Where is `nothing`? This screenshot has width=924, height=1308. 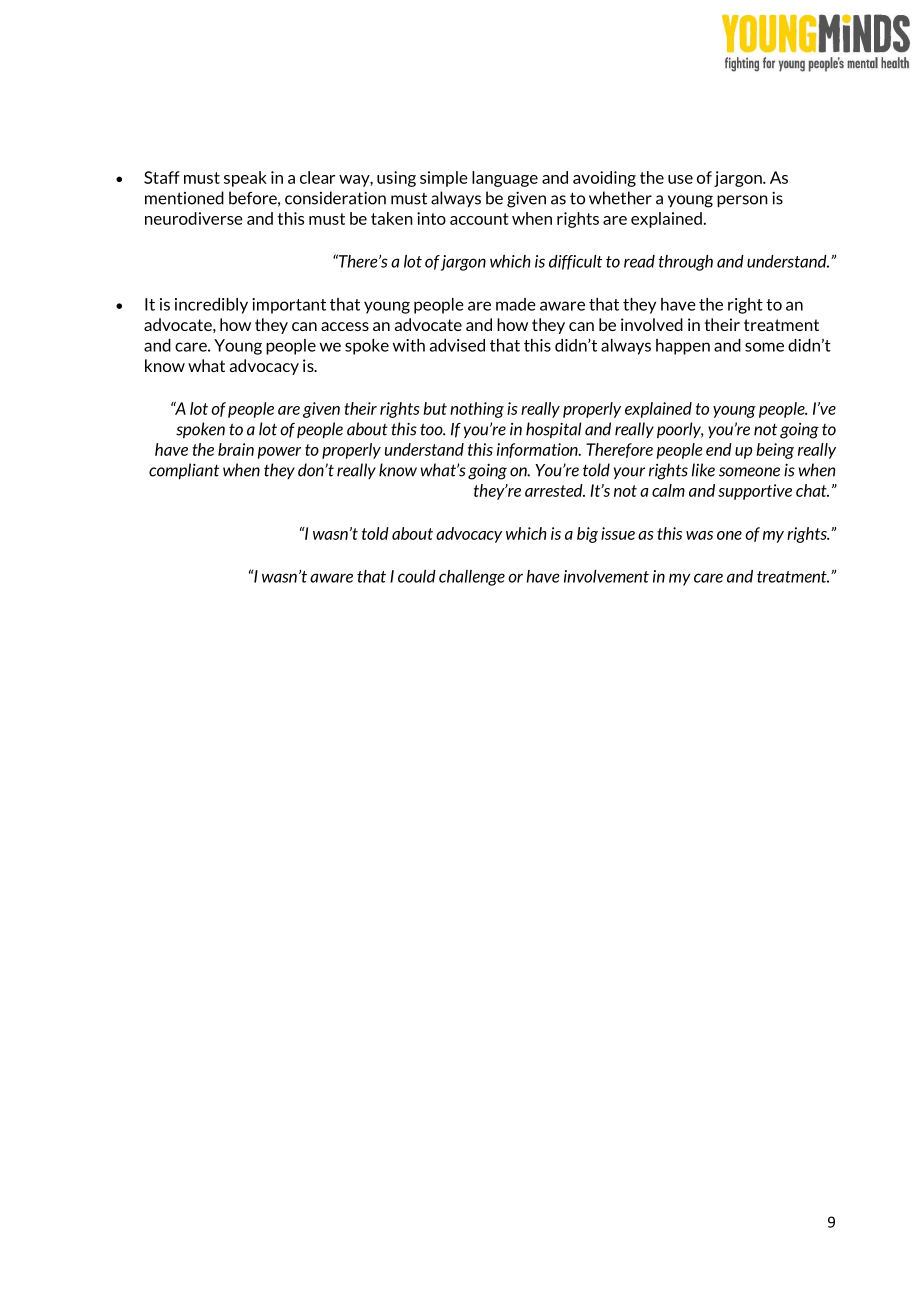 nothing is located at coordinates (477, 410).
